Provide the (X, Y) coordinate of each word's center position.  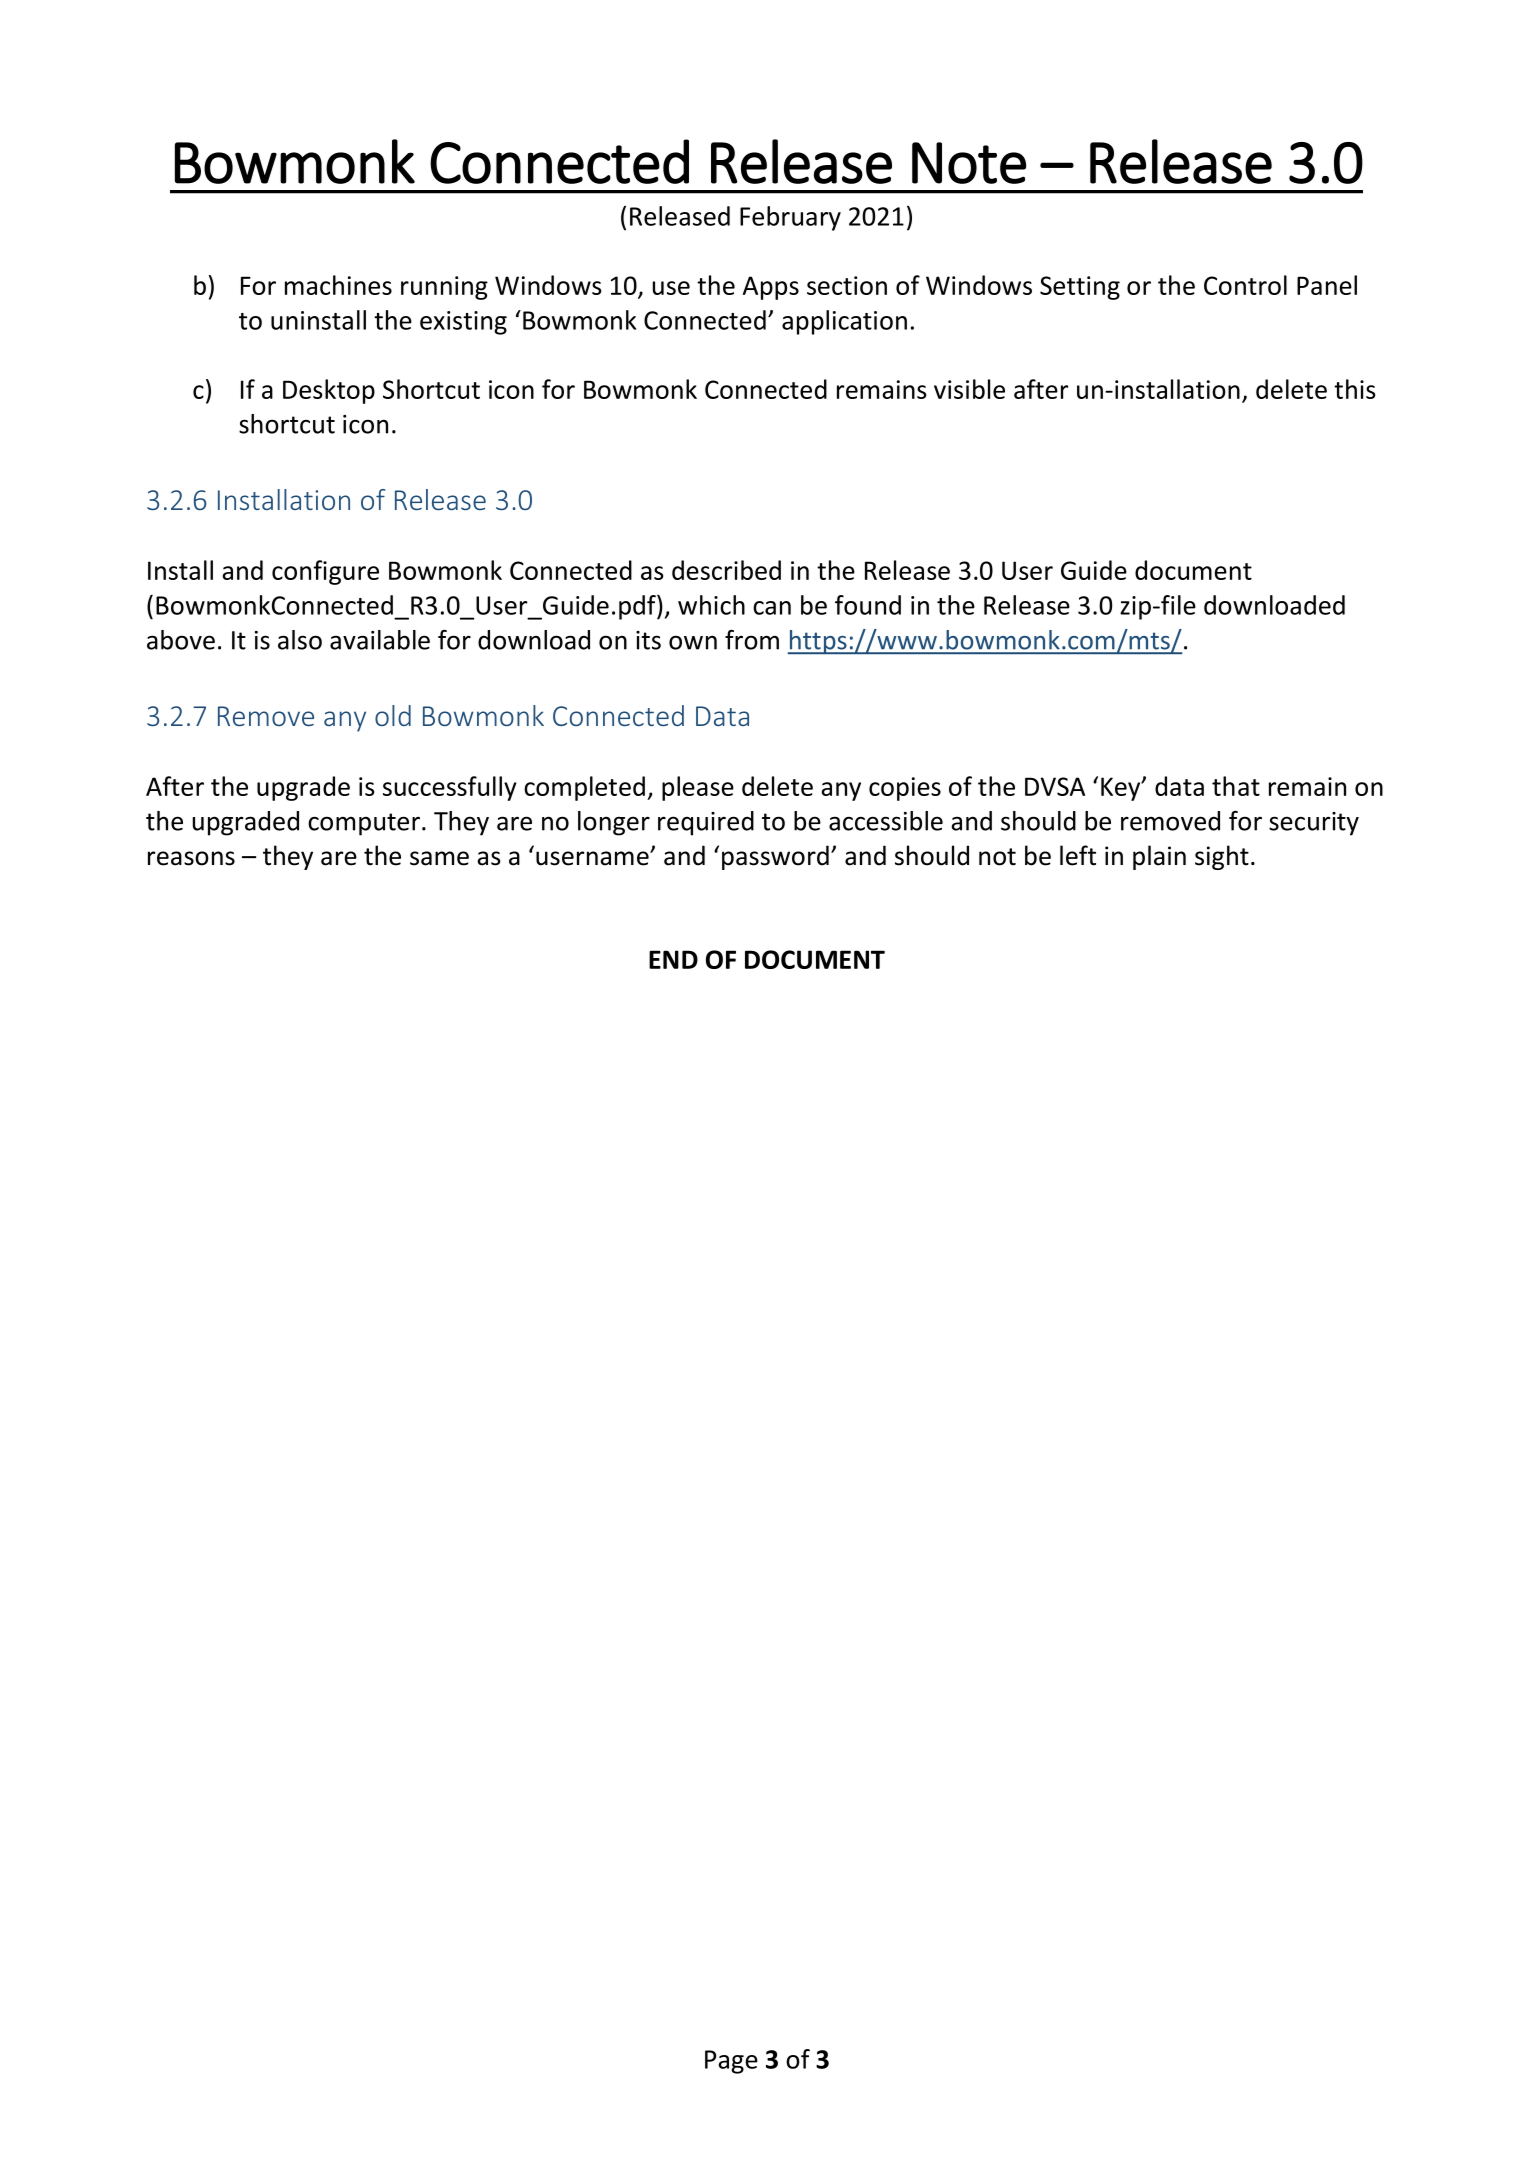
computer (364, 824)
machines (338, 285)
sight (1222, 857)
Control (1245, 285)
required (706, 823)
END (673, 959)
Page (731, 2062)
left (1078, 855)
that (1236, 786)
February (790, 218)
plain (1159, 857)
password (775, 857)
